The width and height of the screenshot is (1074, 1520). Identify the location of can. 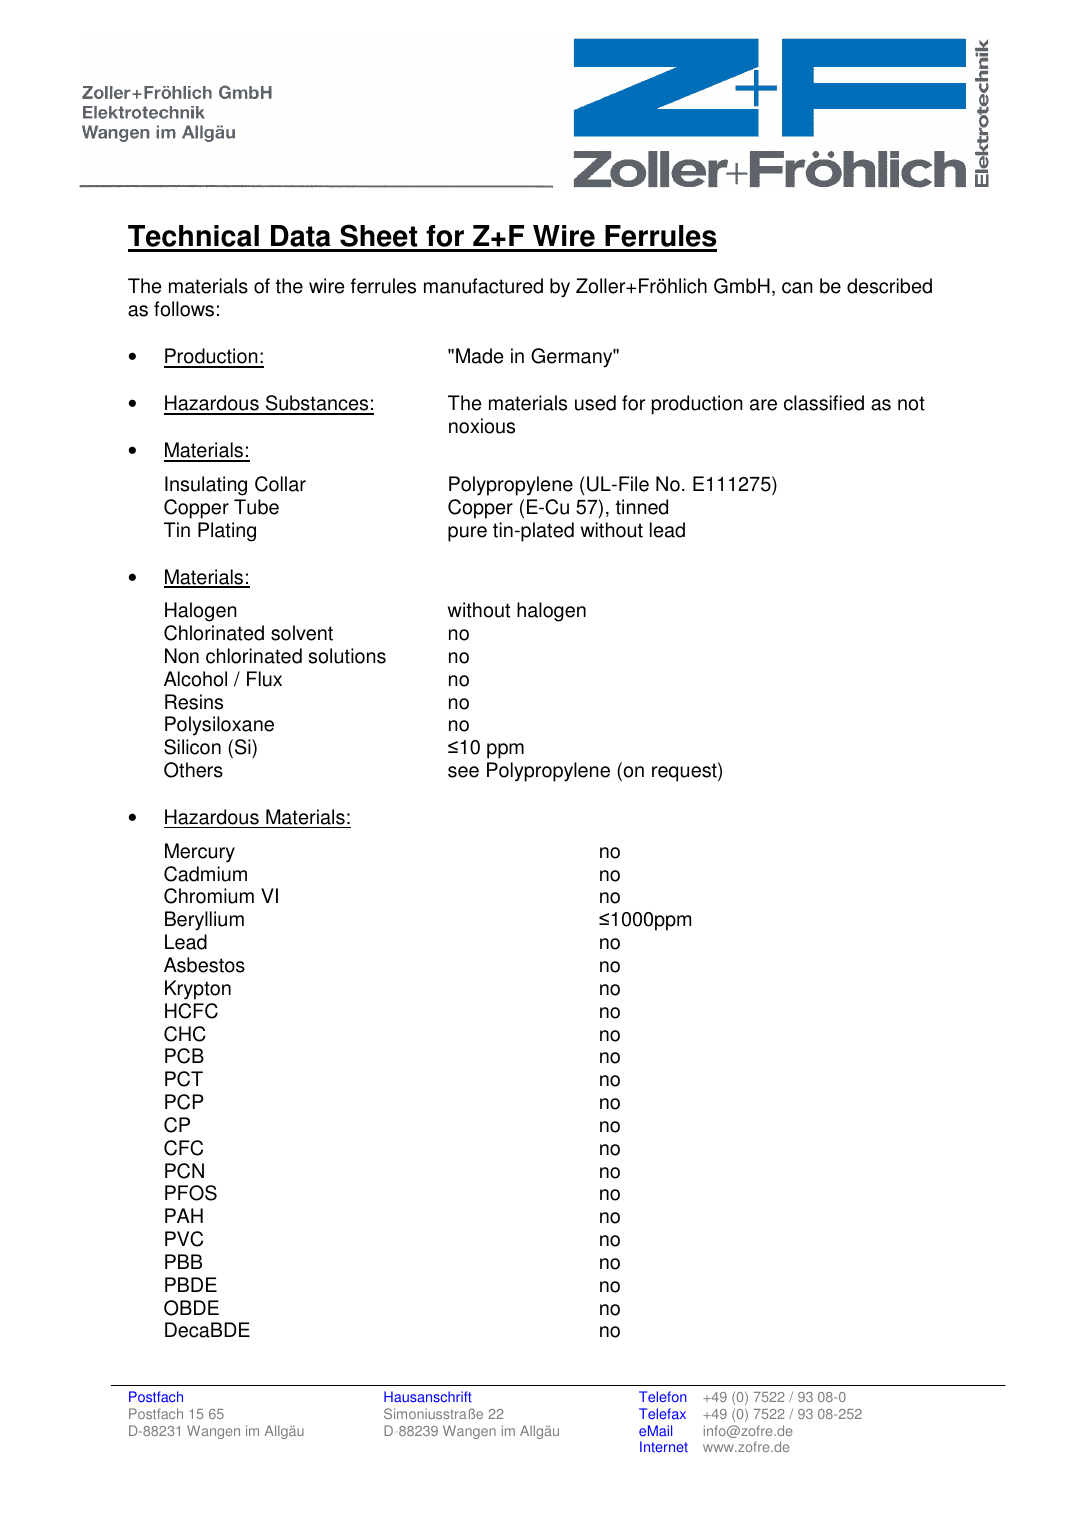
(797, 288).
